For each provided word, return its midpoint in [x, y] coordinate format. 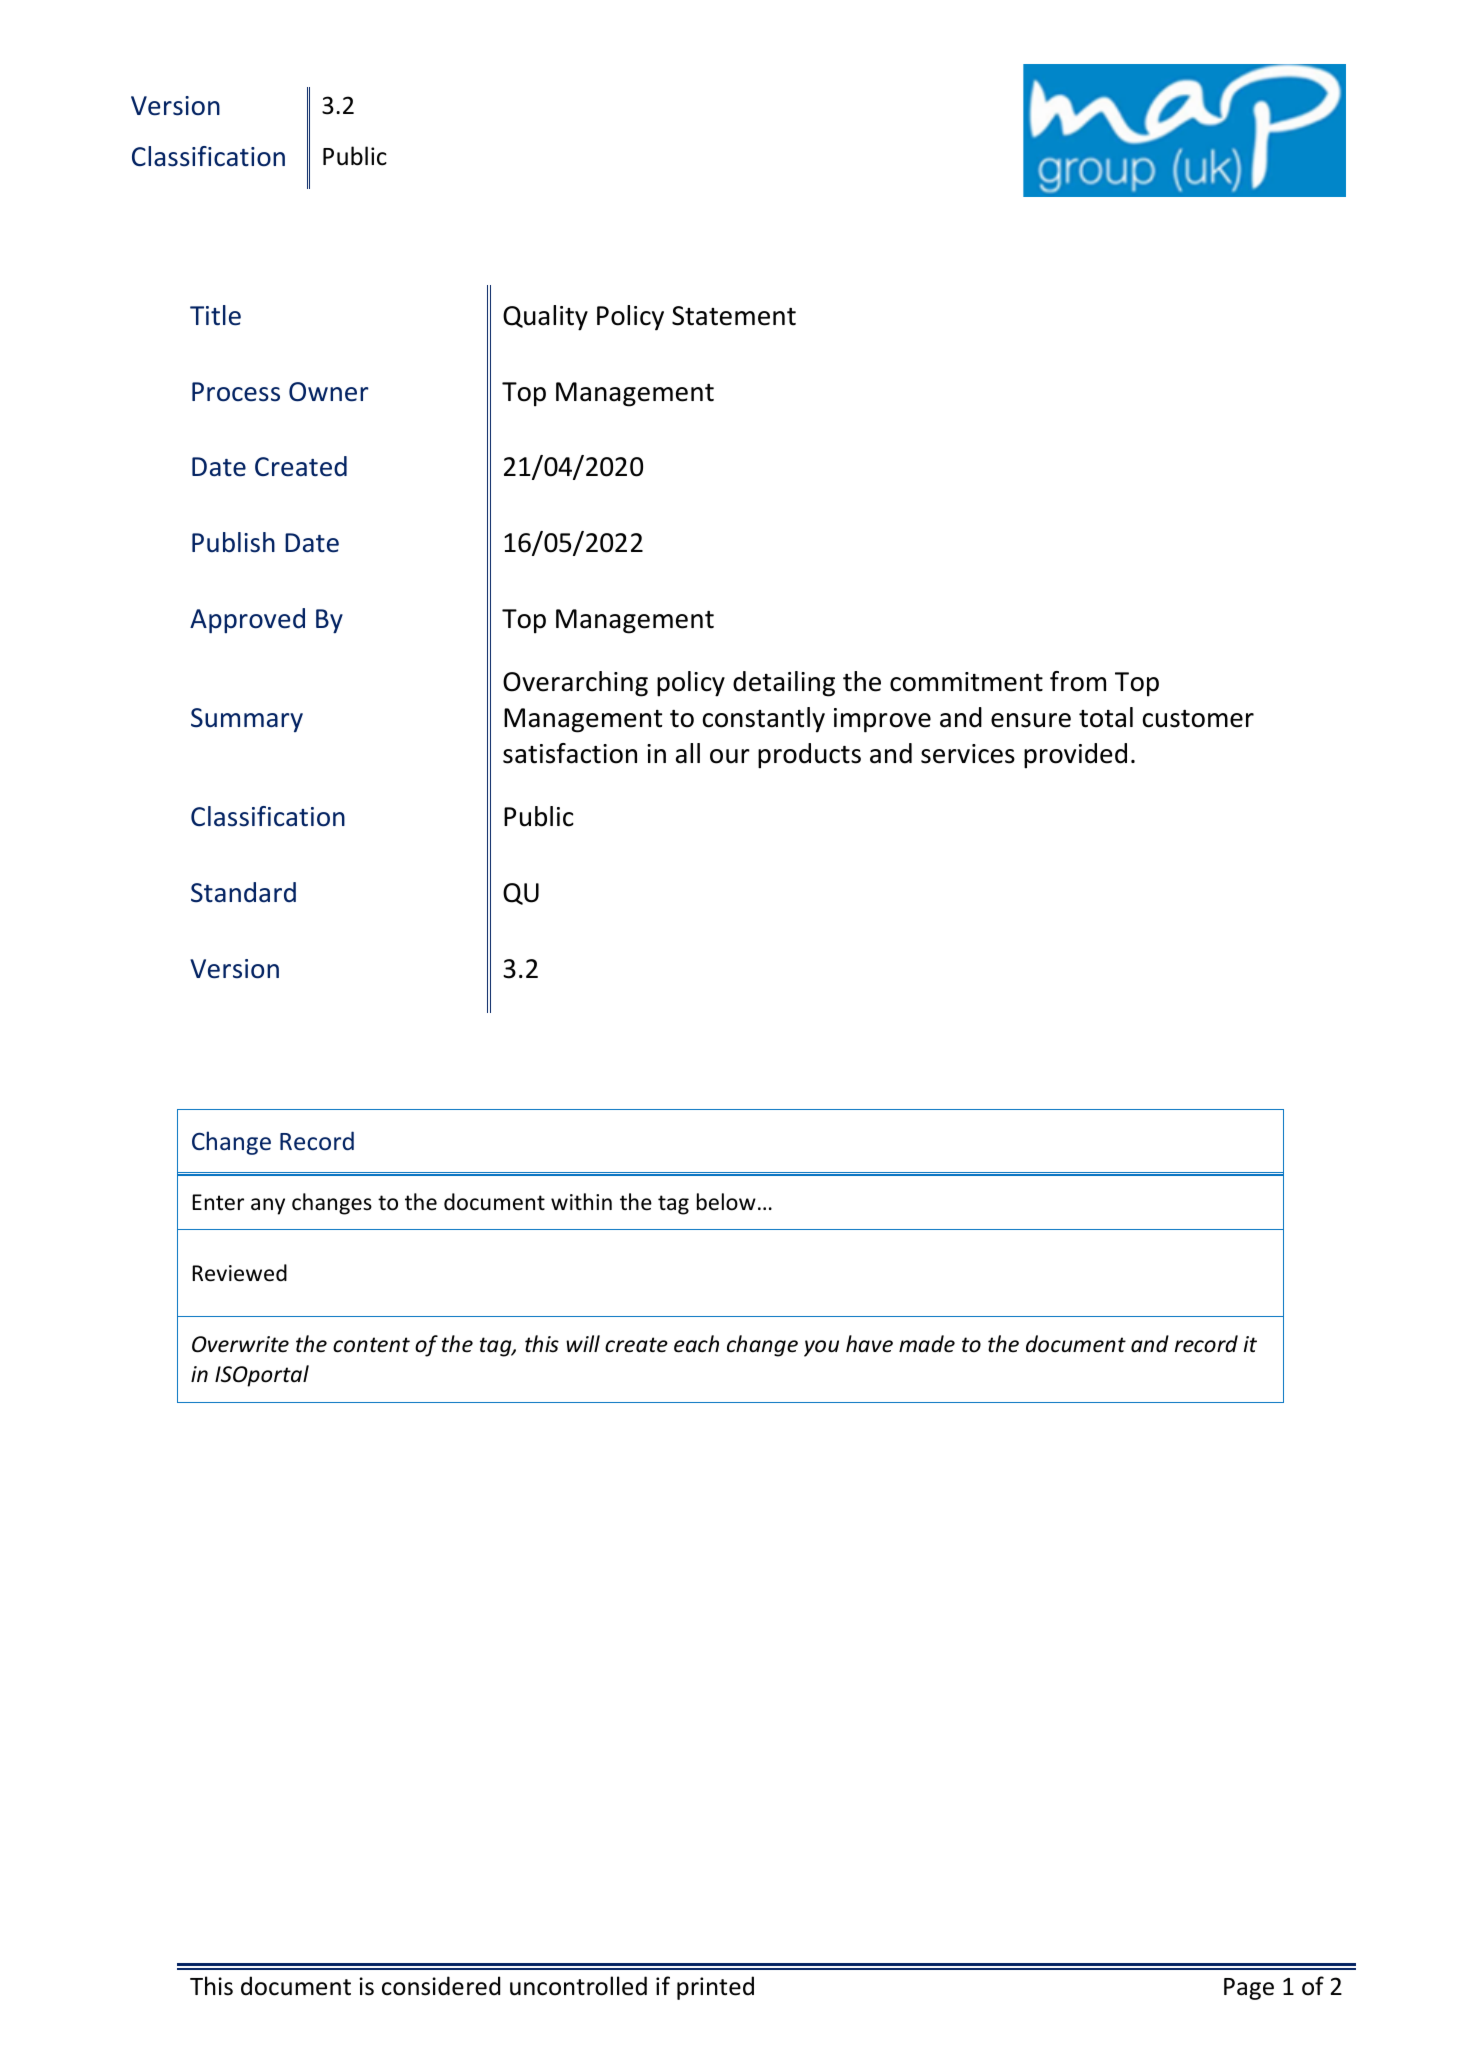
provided [1075, 756]
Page [1249, 1989]
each [696, 1344]
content [371, 1345]
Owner [329, 392]
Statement [734, 316]
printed [715, 1988]
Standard [243, 892]
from [1078, 681]
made [927, 1344]
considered [441, 1986]
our [730, 756]
